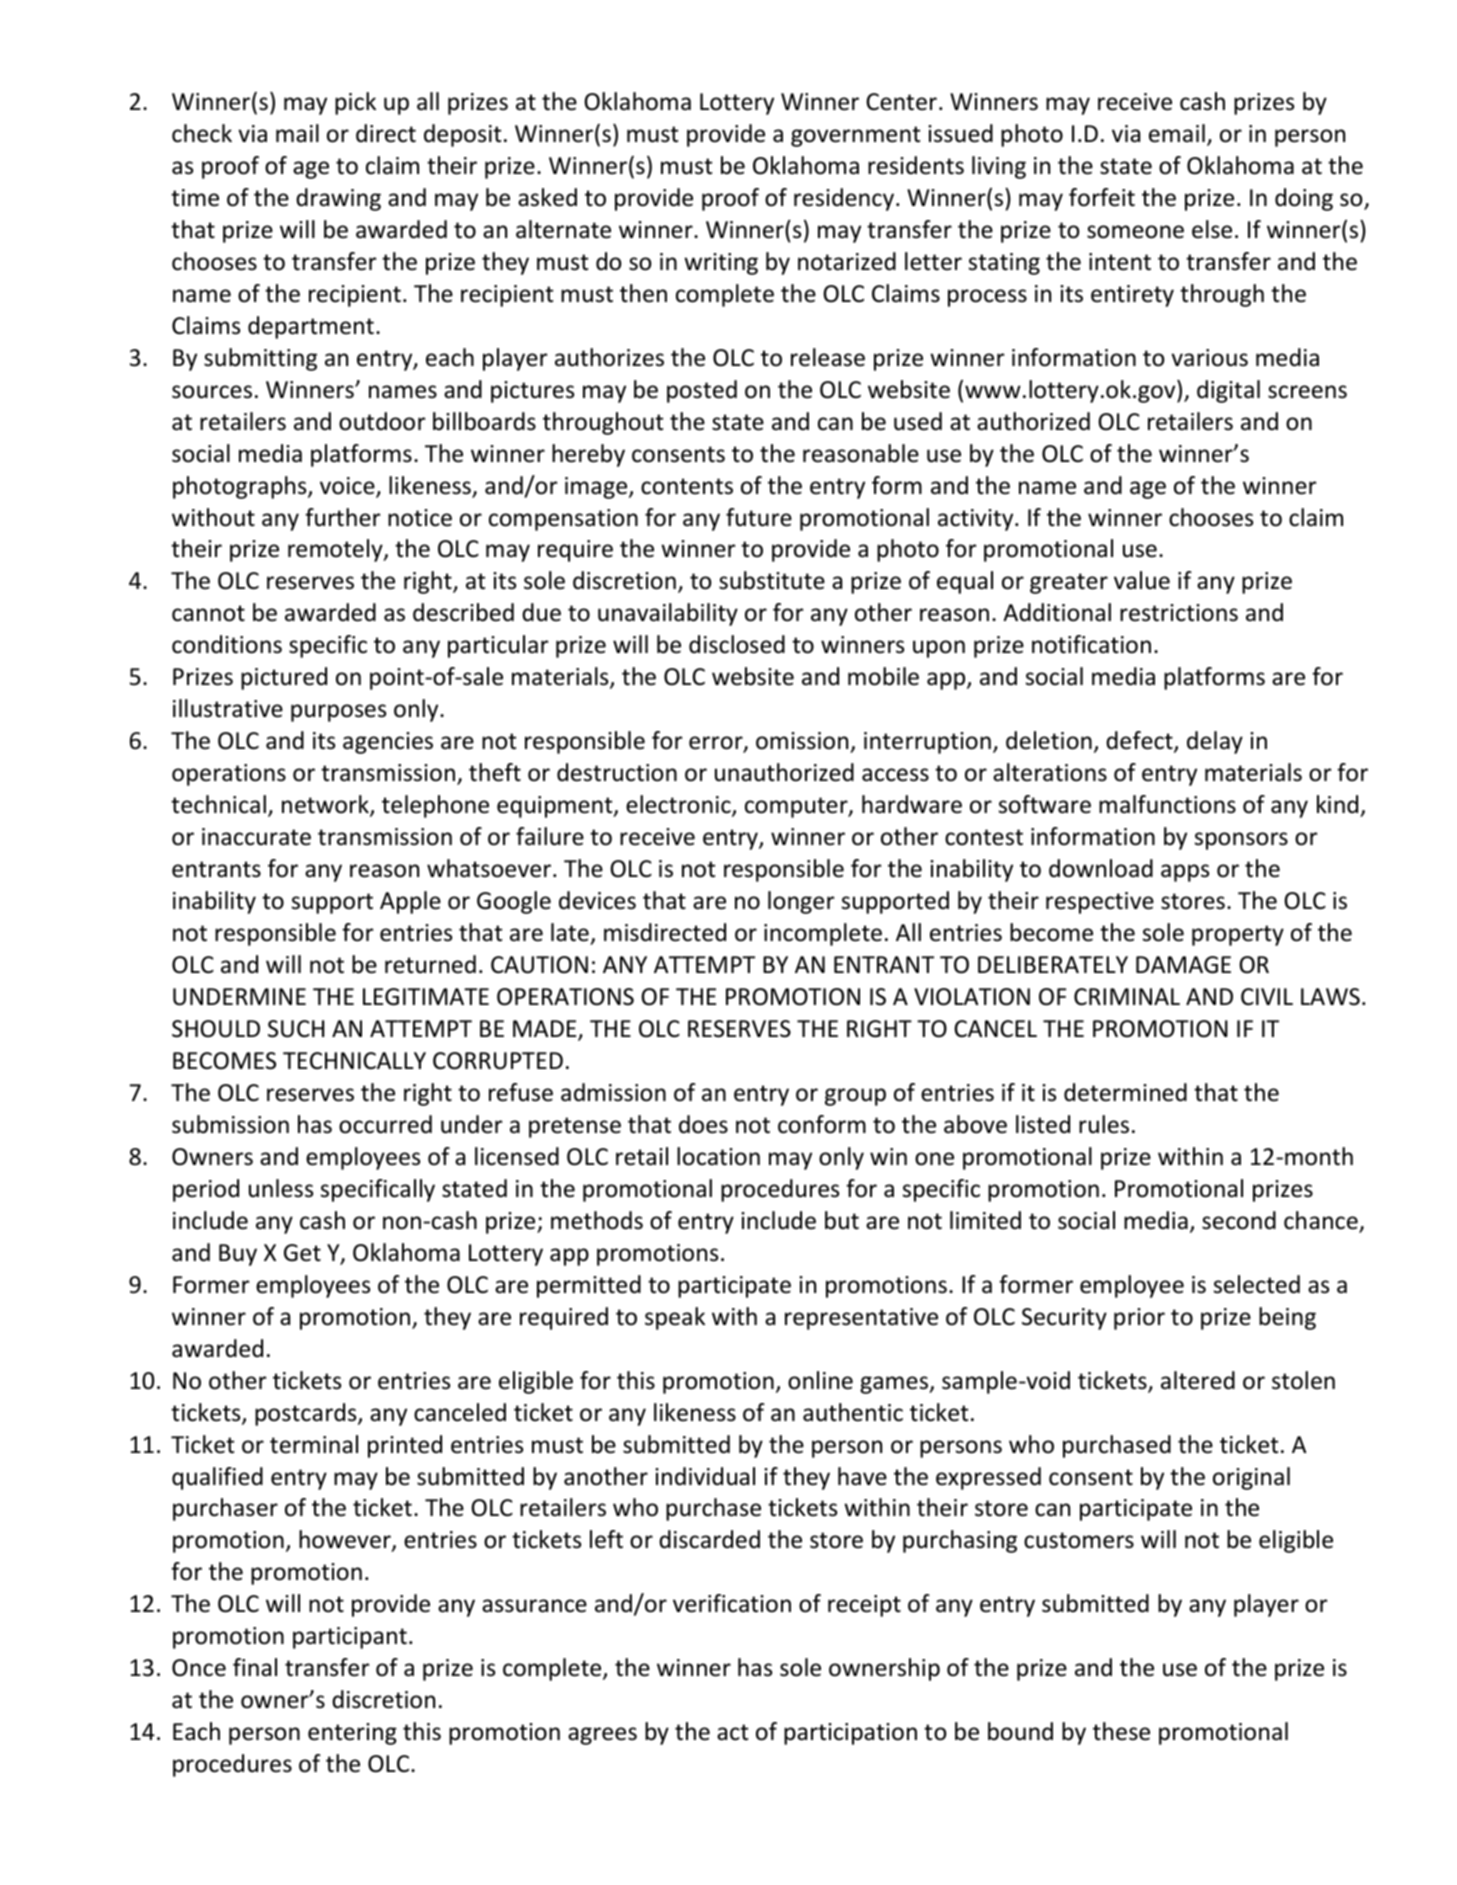 The width and height of the page is (1457, 1885). Describe the element at coordinates (675, 1318) in the page. I see `speak` at that location.
